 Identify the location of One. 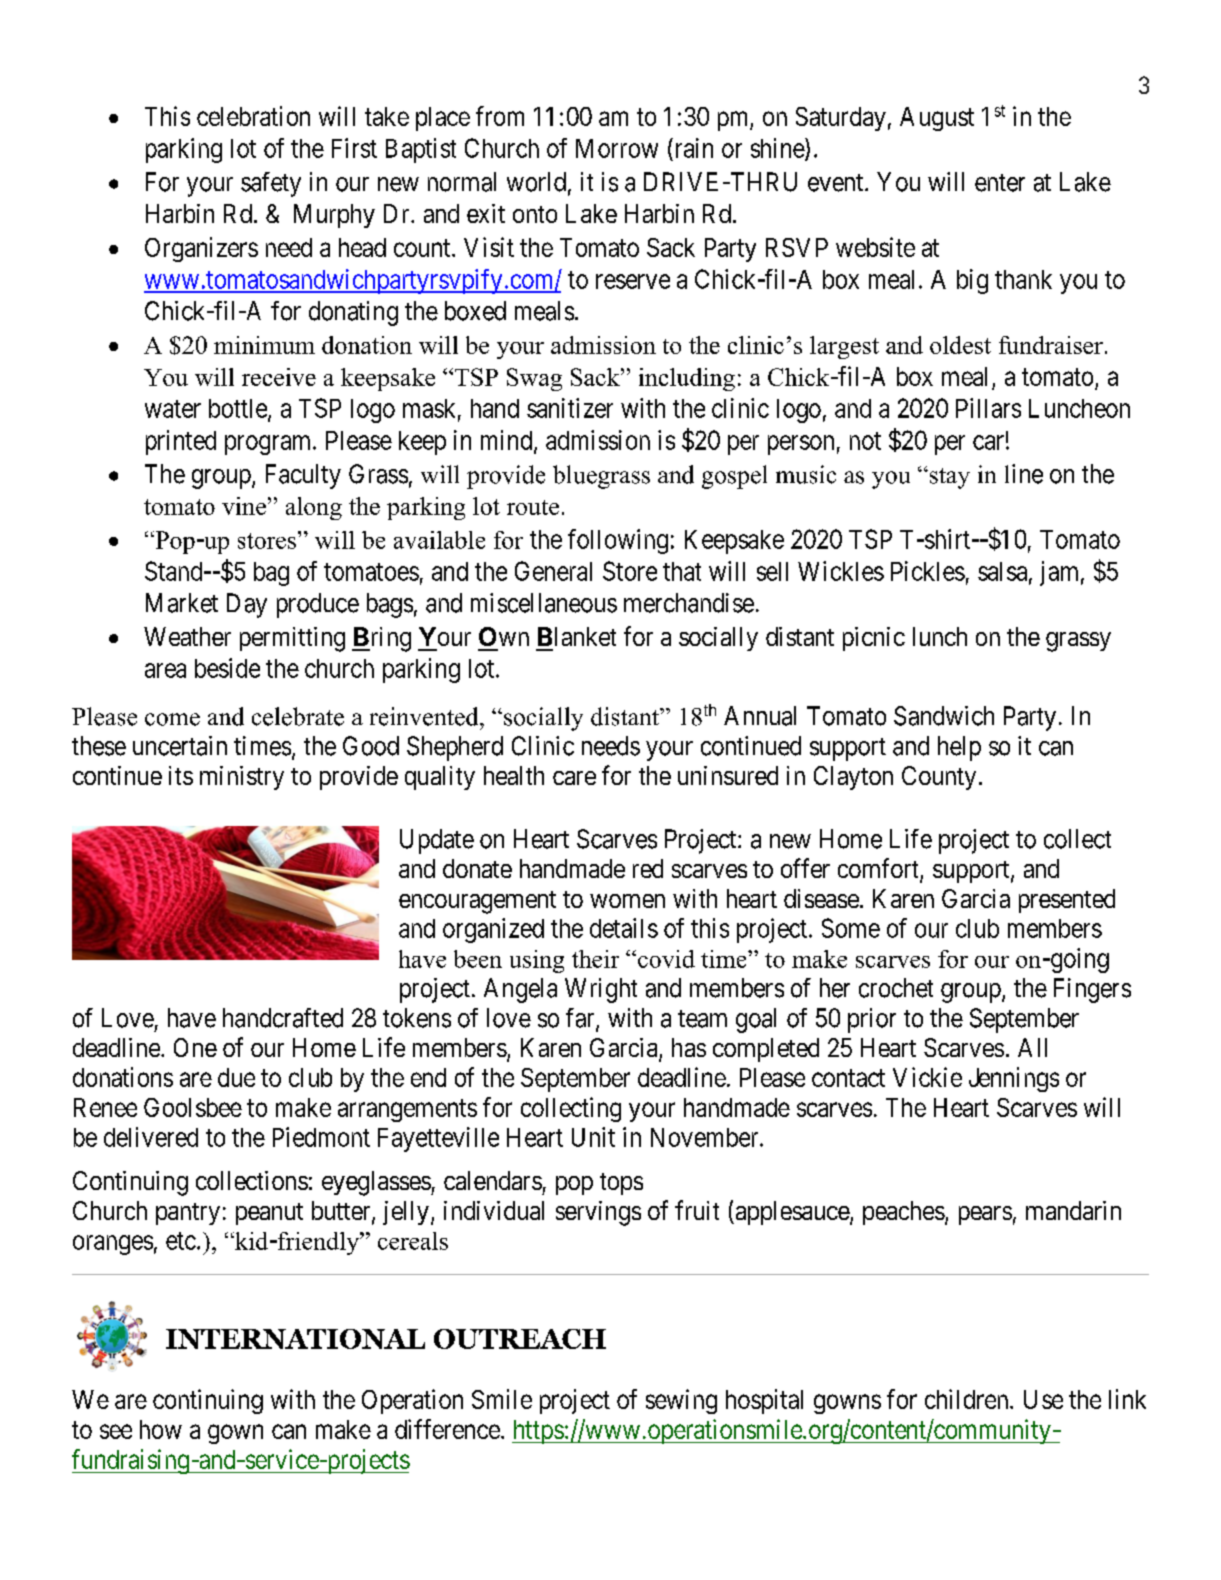
(195, 1047).
